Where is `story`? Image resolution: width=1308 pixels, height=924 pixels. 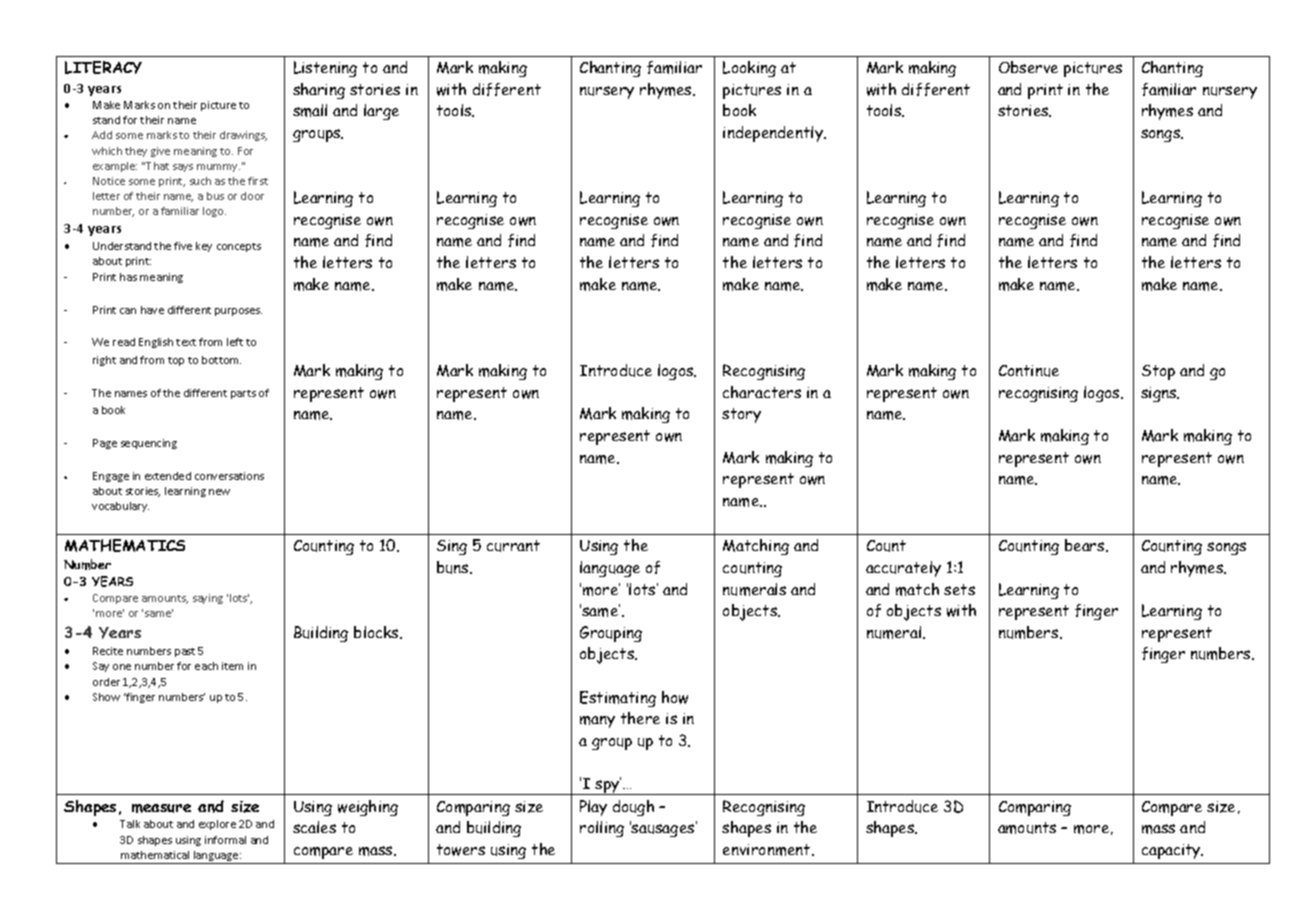
story is located at coordinates (741, 415).
